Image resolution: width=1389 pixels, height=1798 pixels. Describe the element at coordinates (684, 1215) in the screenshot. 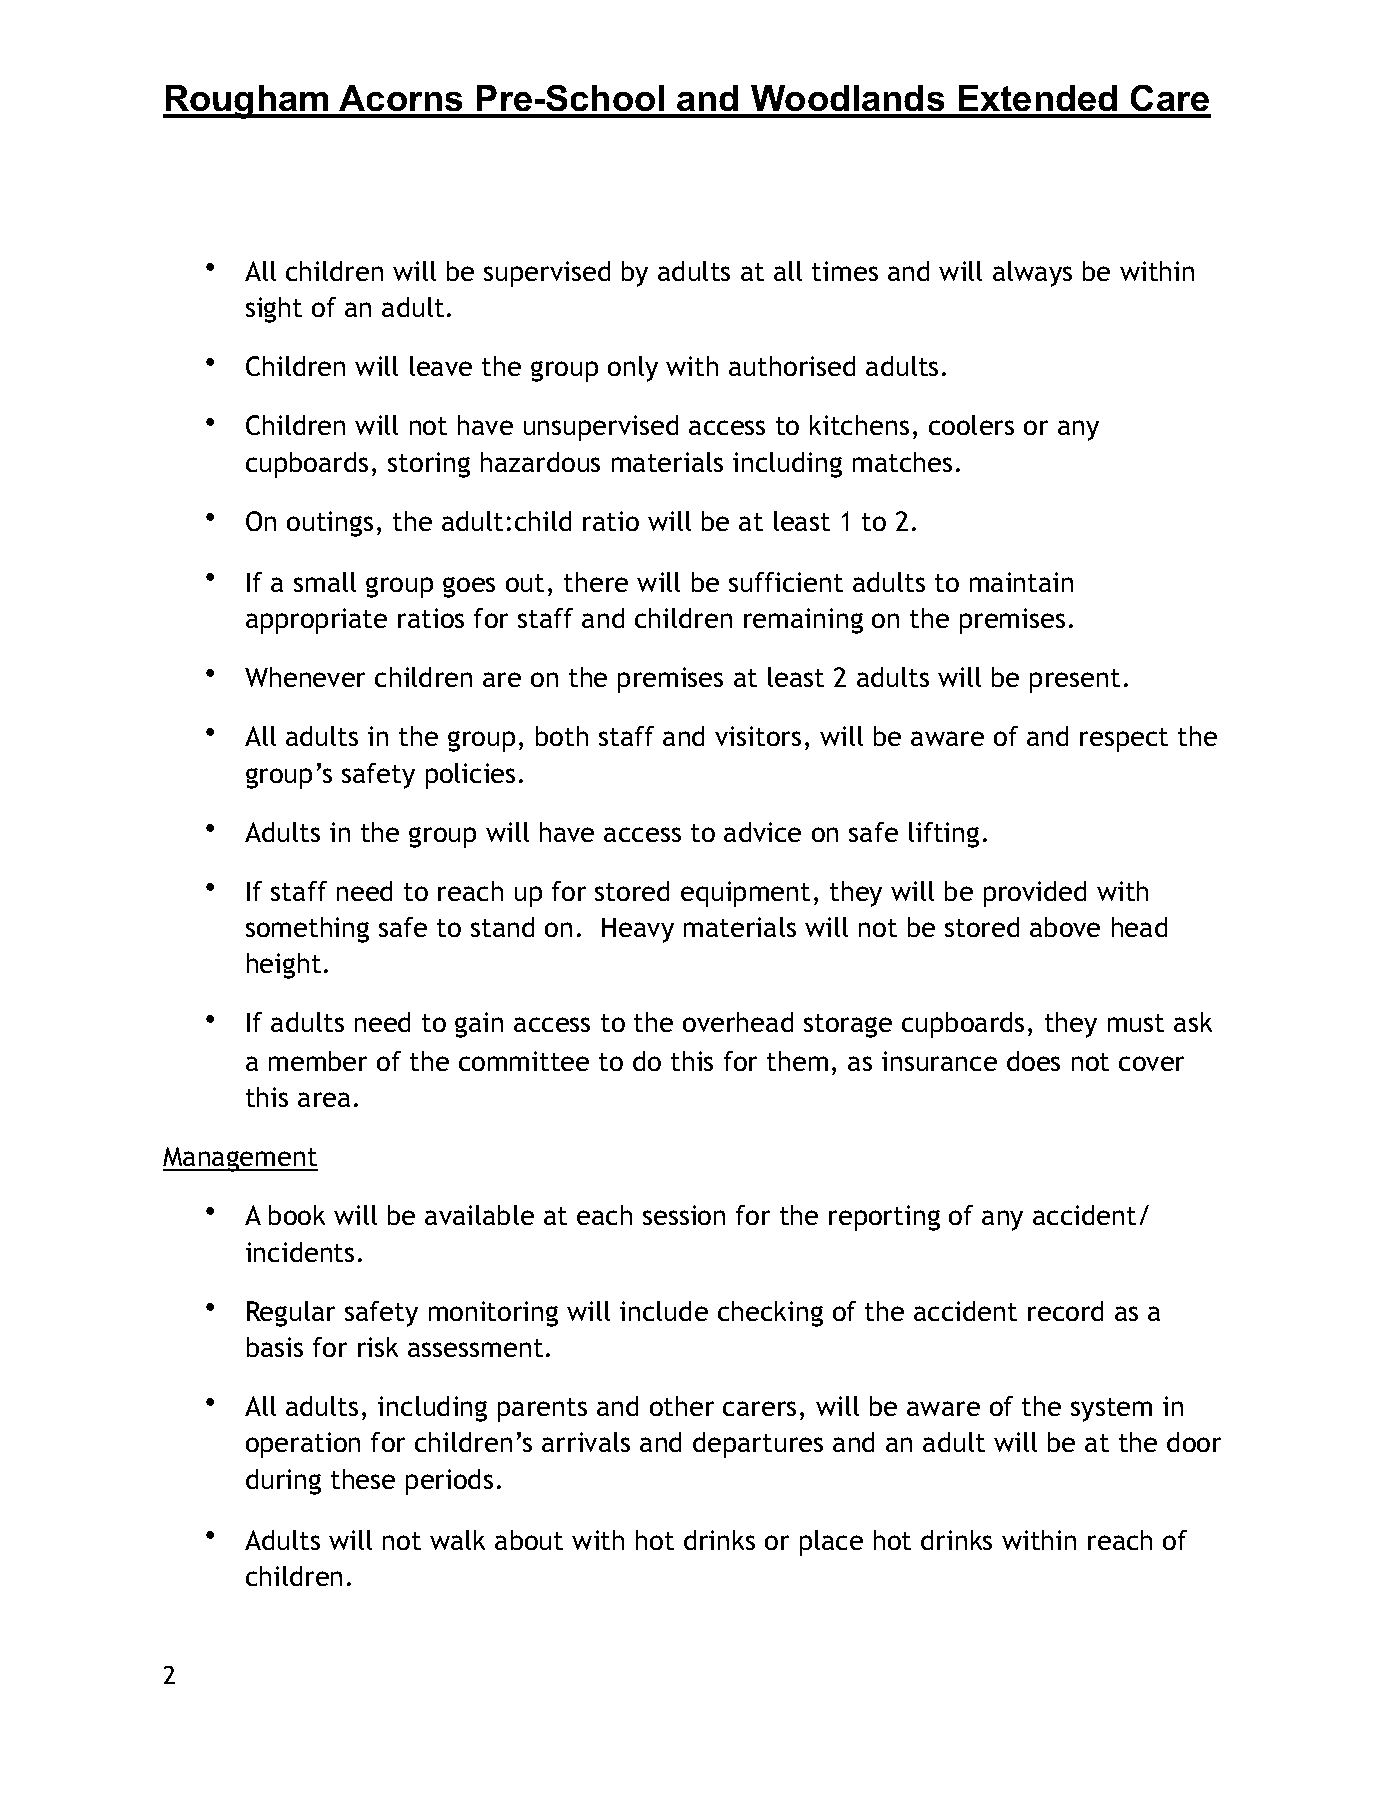

I see `session` at that location.
